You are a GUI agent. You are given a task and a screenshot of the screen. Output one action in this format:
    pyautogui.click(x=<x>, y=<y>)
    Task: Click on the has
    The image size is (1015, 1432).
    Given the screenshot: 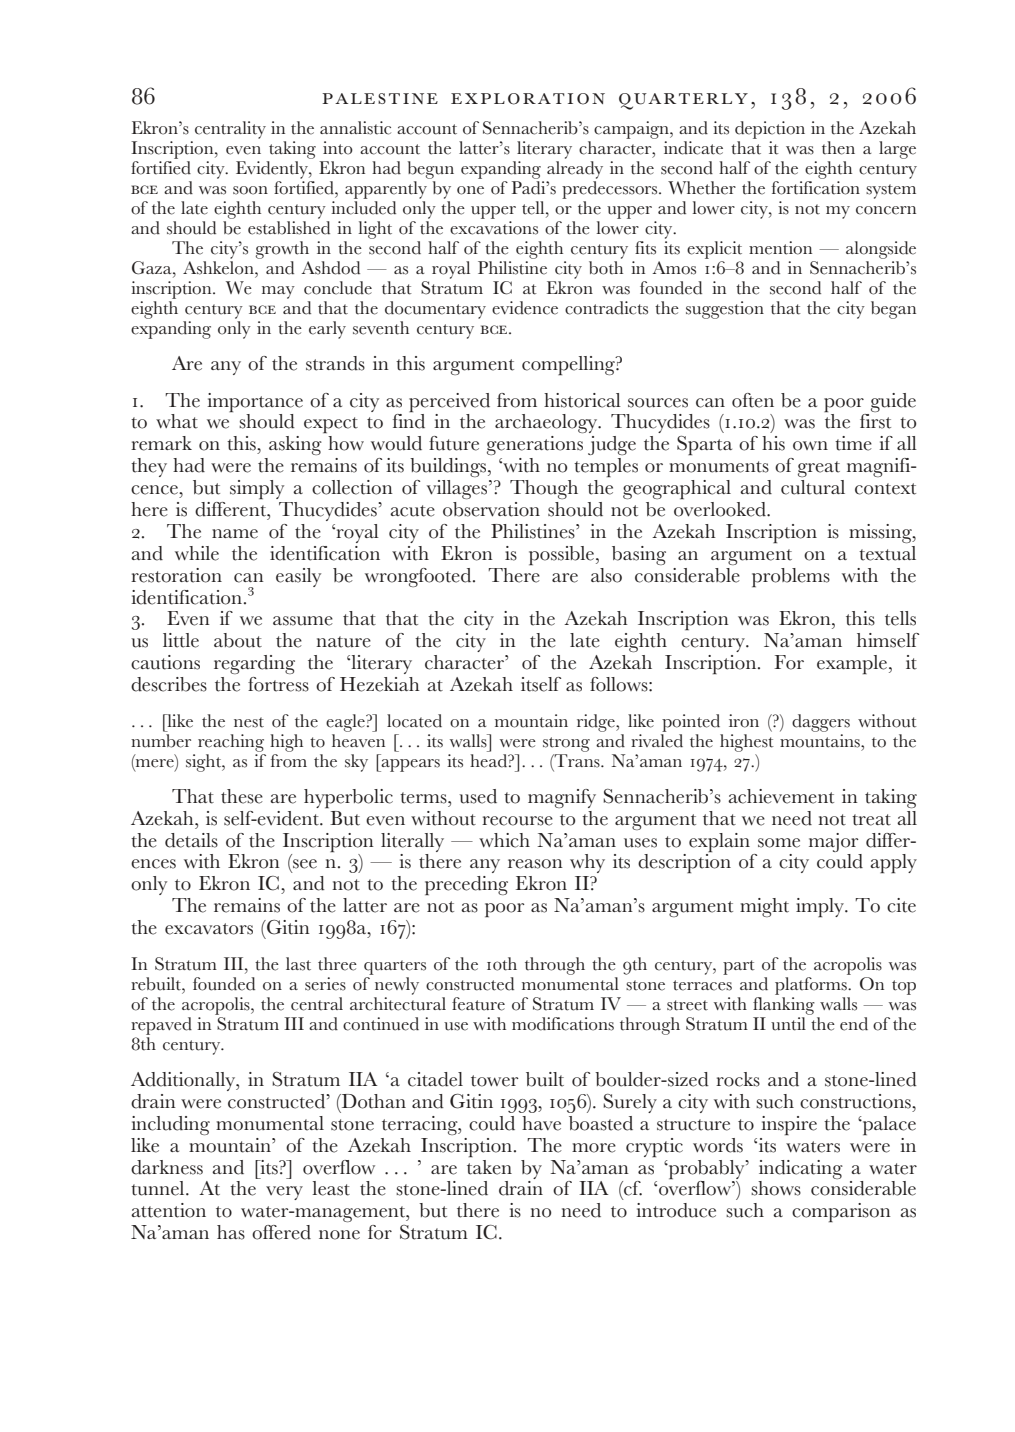 What is the action you would take?
    pyautogui.click(x=231, y=1232)
